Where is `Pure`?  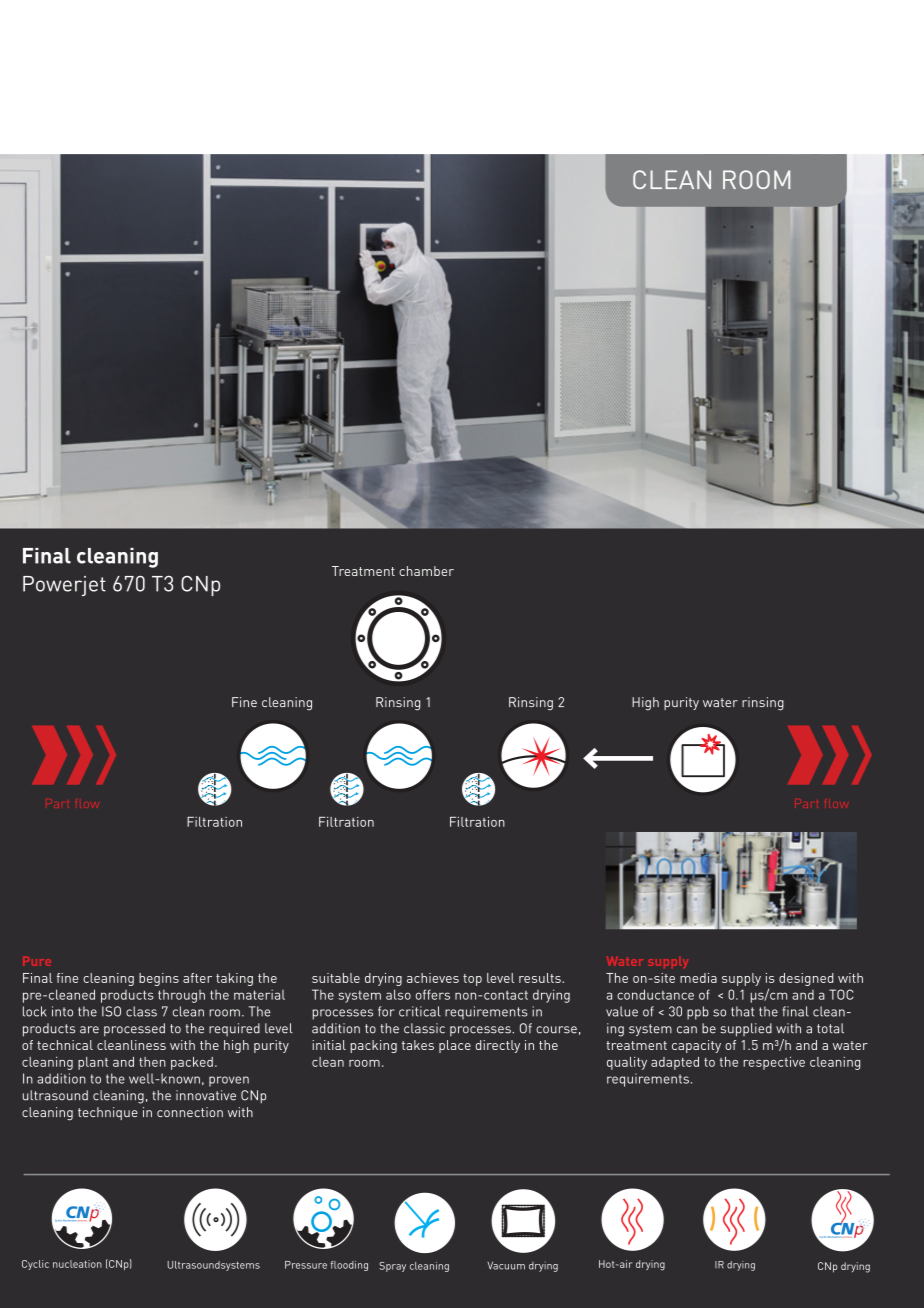
Pure is located at coordinates (37, 961).
